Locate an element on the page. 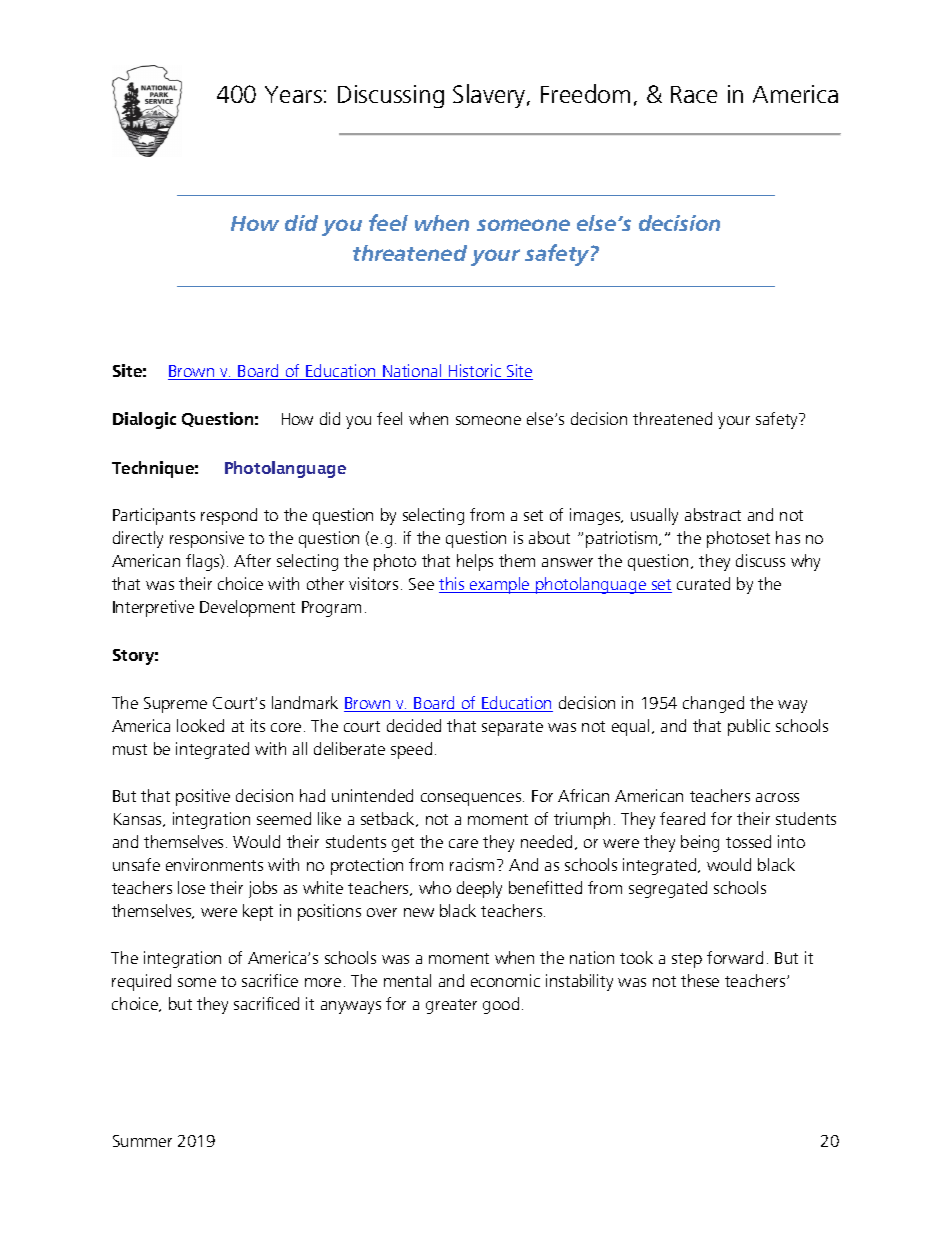 The width and height of the image is (952, 1233). Years is located at coordinates (293, 94).
